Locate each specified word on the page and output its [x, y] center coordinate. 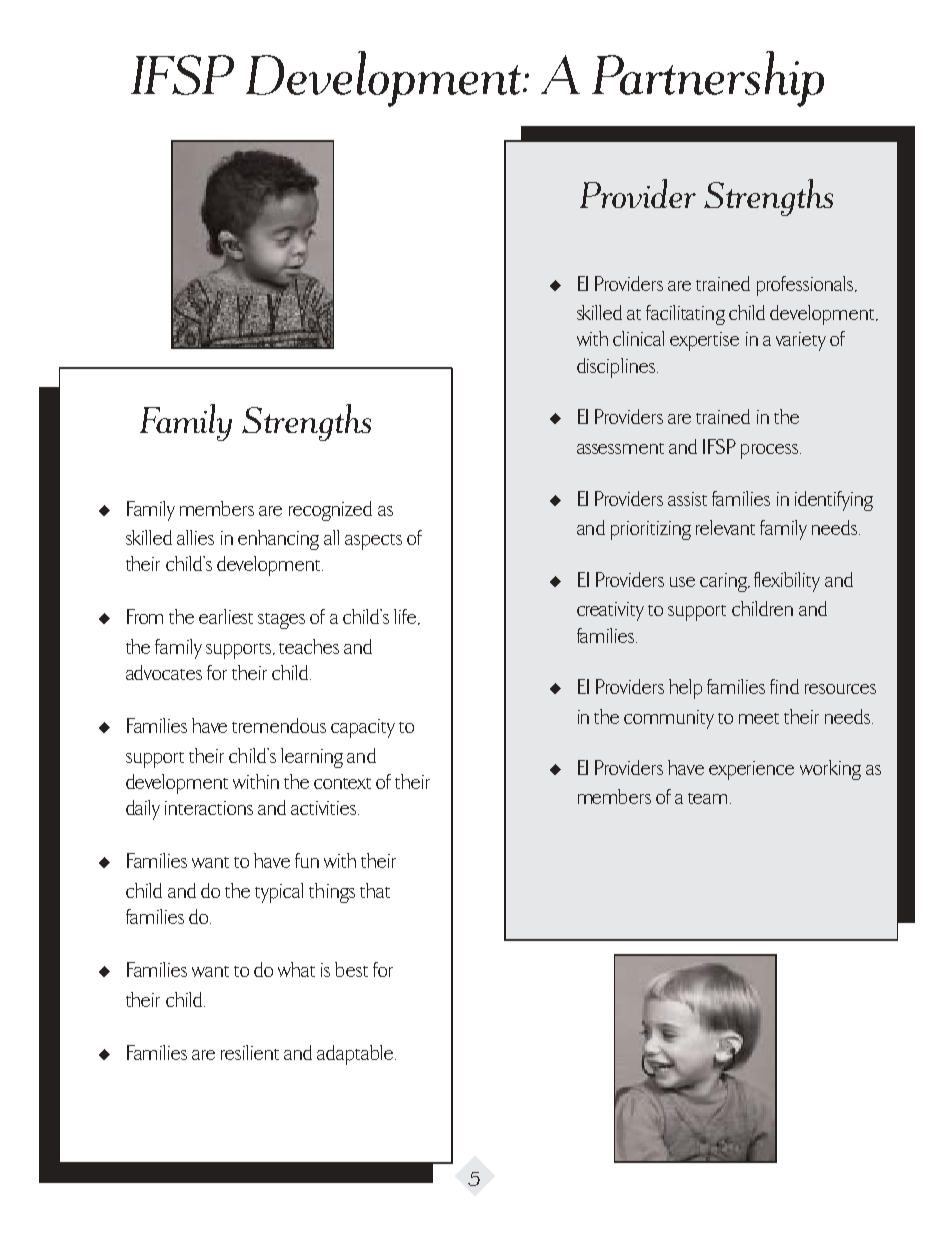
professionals [805, 286]
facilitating [685, 315]
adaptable [356, 1055]
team [709, 798]
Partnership [708, 79]
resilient [250, 1052]
